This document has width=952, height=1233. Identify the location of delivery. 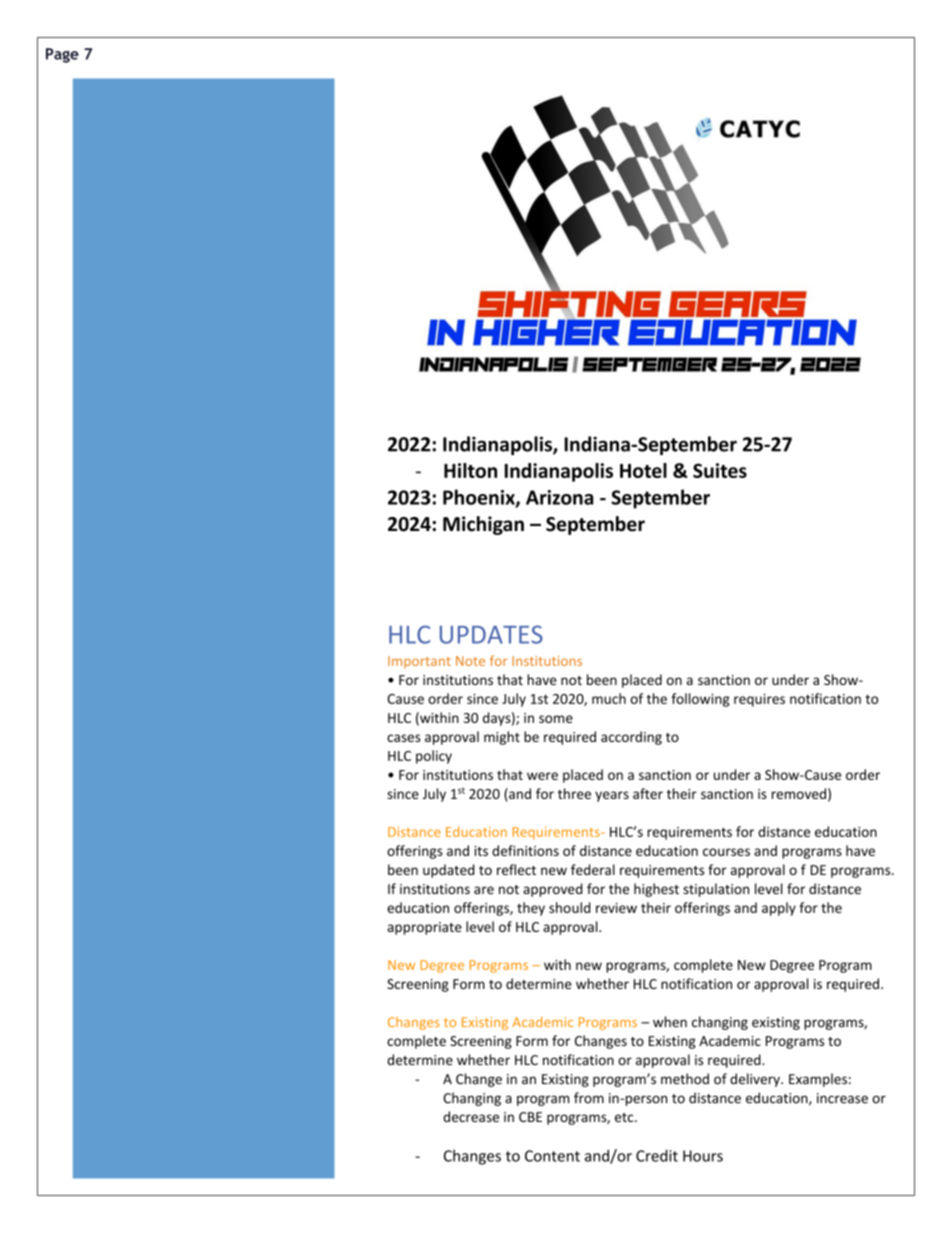
(756, 1080).
